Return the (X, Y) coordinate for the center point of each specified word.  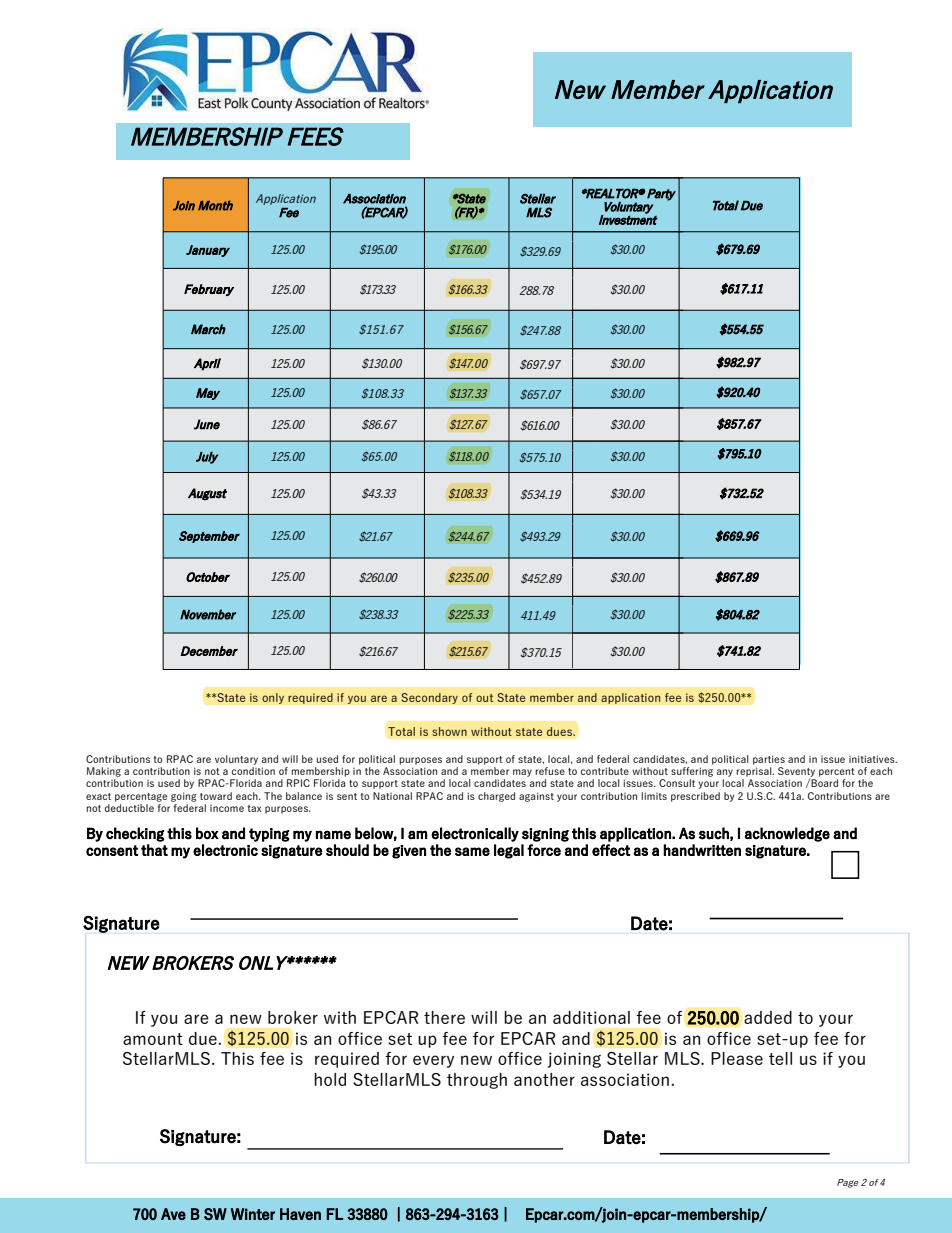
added (768, 1017)
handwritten (702, 850)
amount (153, 1039)
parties (769, 760)
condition (253, 771)
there (444, 1017)
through (477, 1081)
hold (330, 1079)
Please (737, 1058)
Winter (253, 1214)
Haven (300, 1214)
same (472, 851)
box (207, 833)
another (544, 1079)
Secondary (429, 698)
